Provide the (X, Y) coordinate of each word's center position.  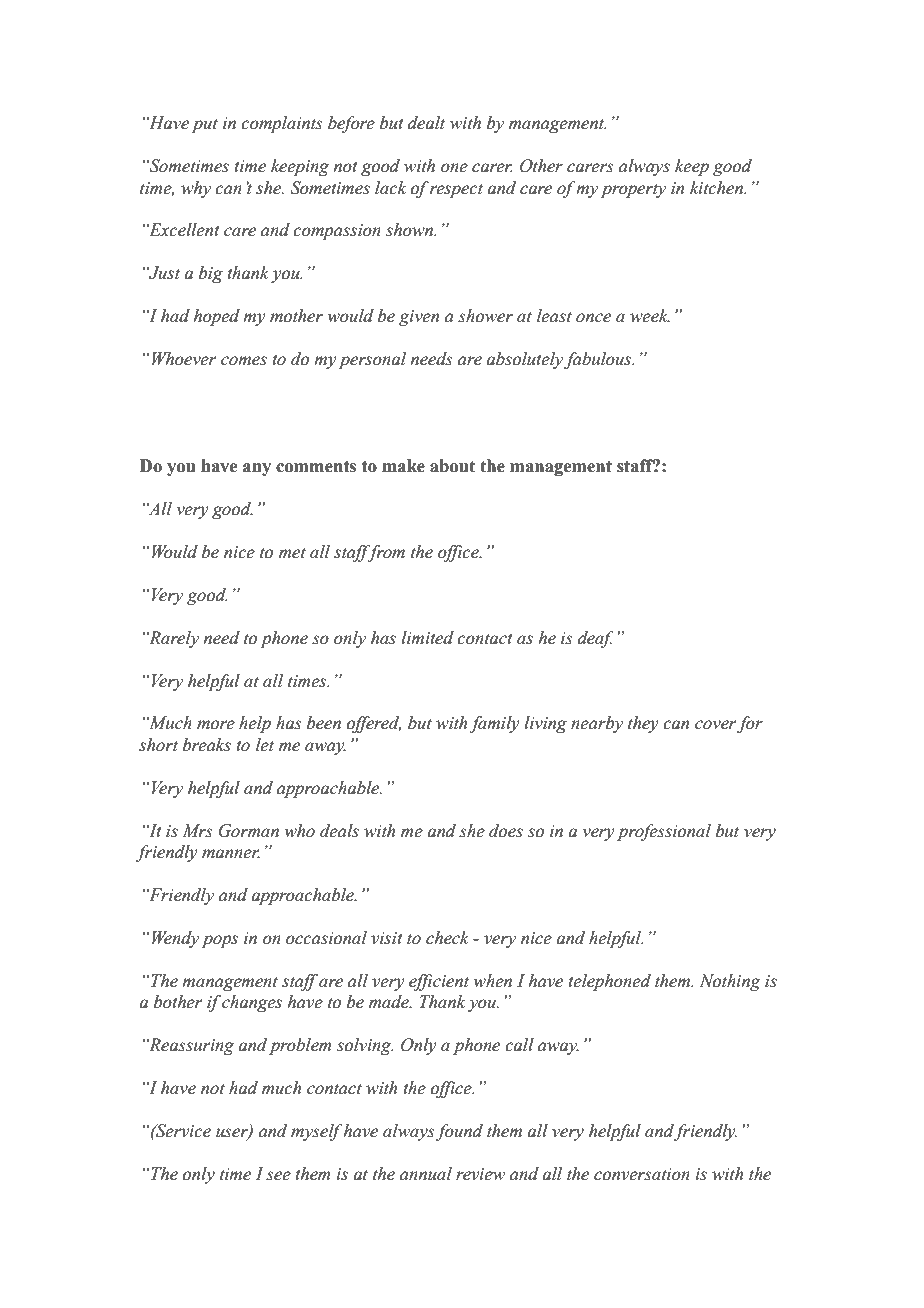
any (257, 469)
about (452, 466)
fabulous (599, 360)
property (633, 191)
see (278, 1176)
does (506, 831)
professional (664, 832)
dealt (426, 123)
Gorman (249, 831)
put (205, 126)
